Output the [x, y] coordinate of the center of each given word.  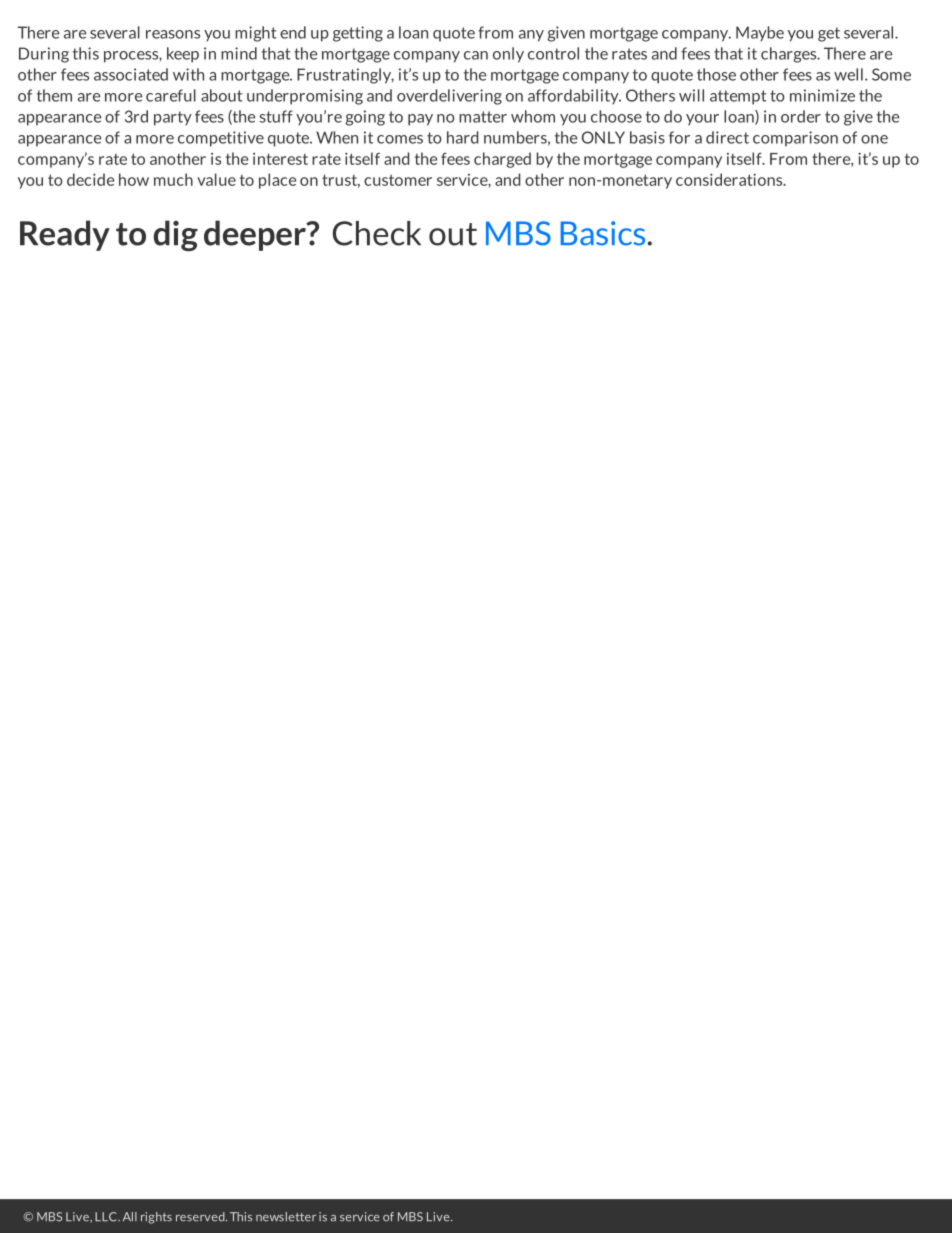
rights [156, 1218]
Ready [65, 235]
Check [376, 233]
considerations [730, 179]
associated [131, 74]
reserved [201, 1217]
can [476, 55]
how [134, 179]
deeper [256, 235]
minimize [822, 95]
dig [176, 235]
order [801, 116]
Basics [604, 233]
